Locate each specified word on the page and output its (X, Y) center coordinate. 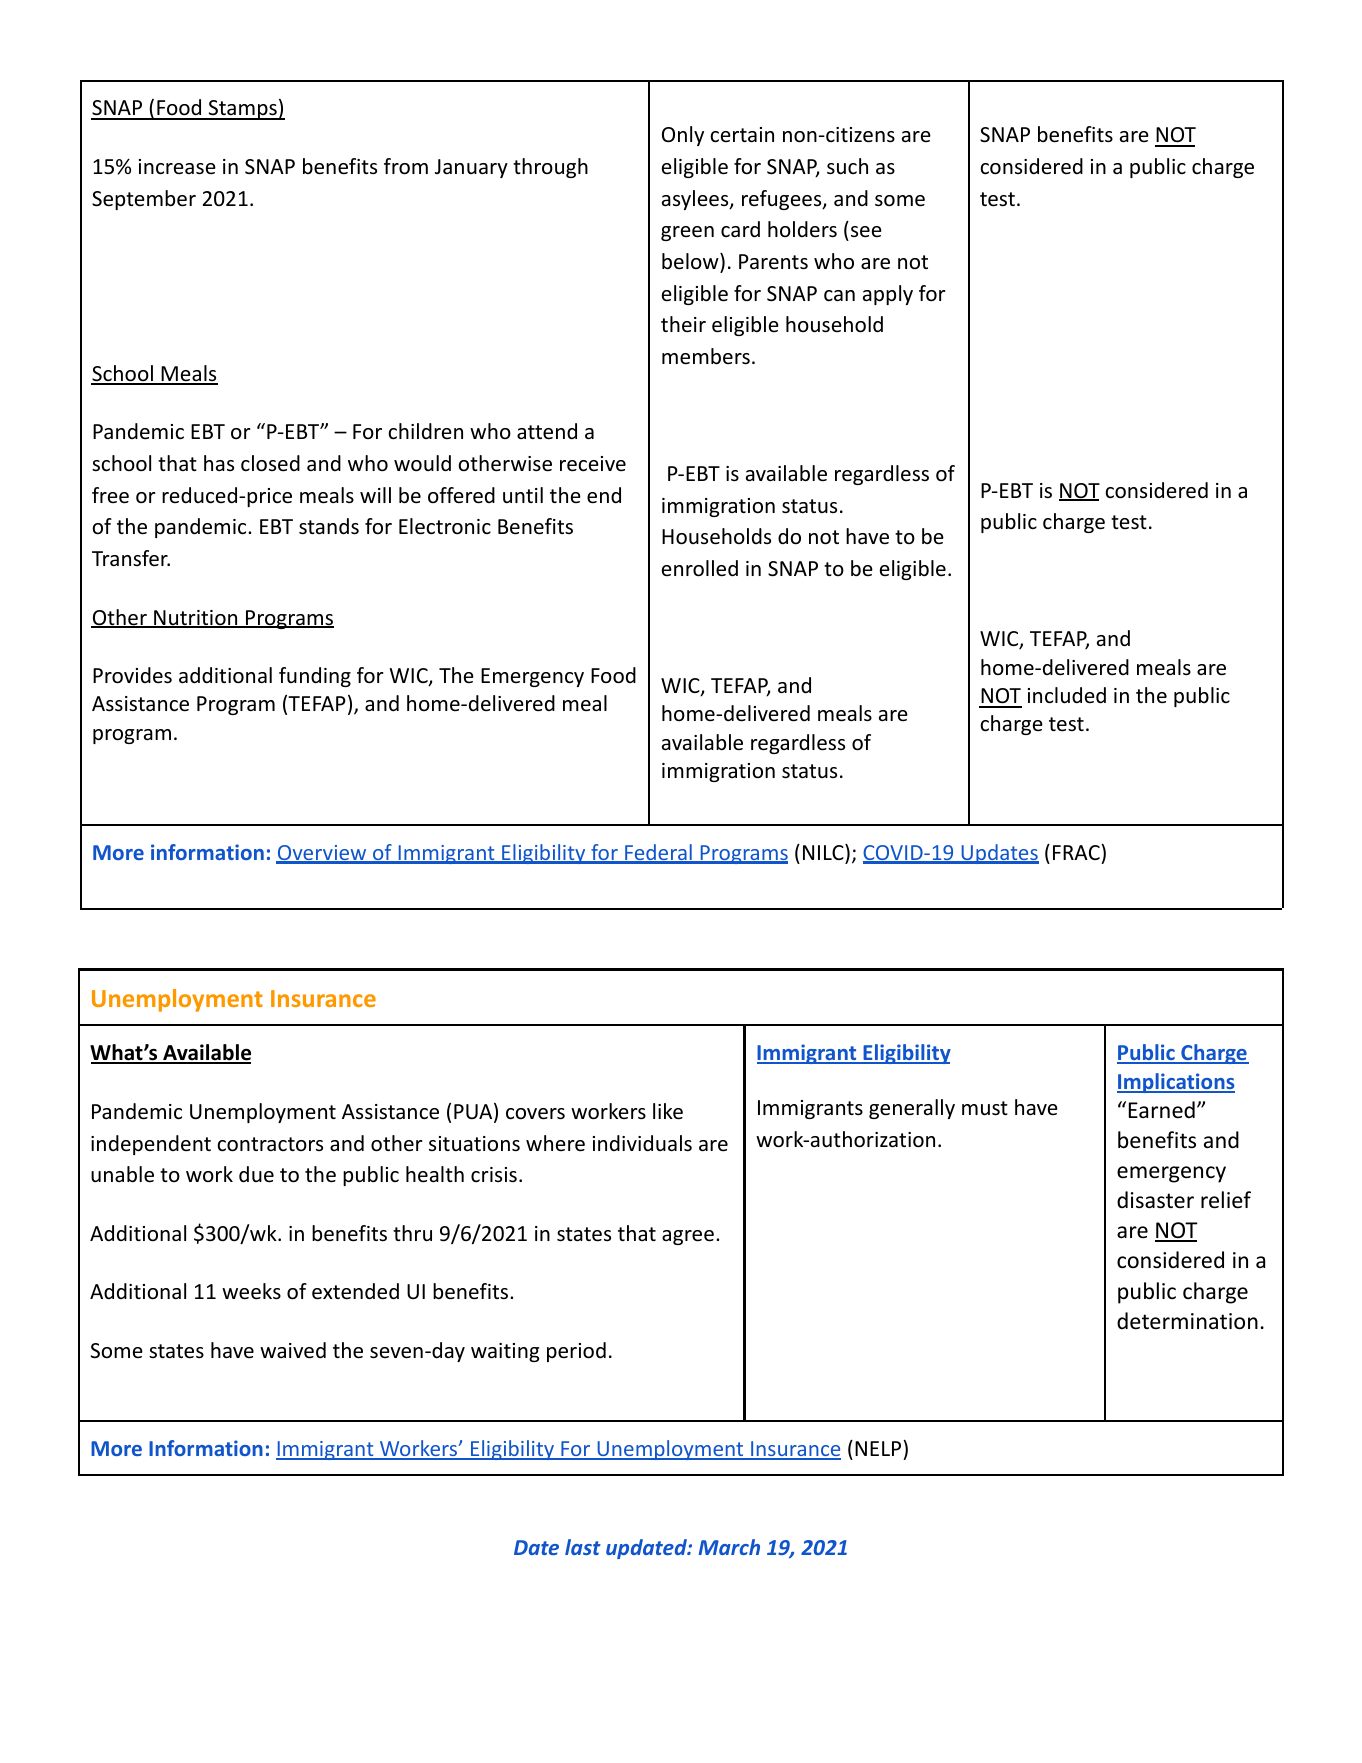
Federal (658, 853)
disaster (1155, 1200)
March (729, 1547)
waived (293, 1350)
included (1067, 695)
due (256, 1174)
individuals (642, 1143)
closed (270, 463)
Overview (322, 854)
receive (593, 464)
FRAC (1077, 852)
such (847, 166)
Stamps (243, 110)
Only (683, 136)
